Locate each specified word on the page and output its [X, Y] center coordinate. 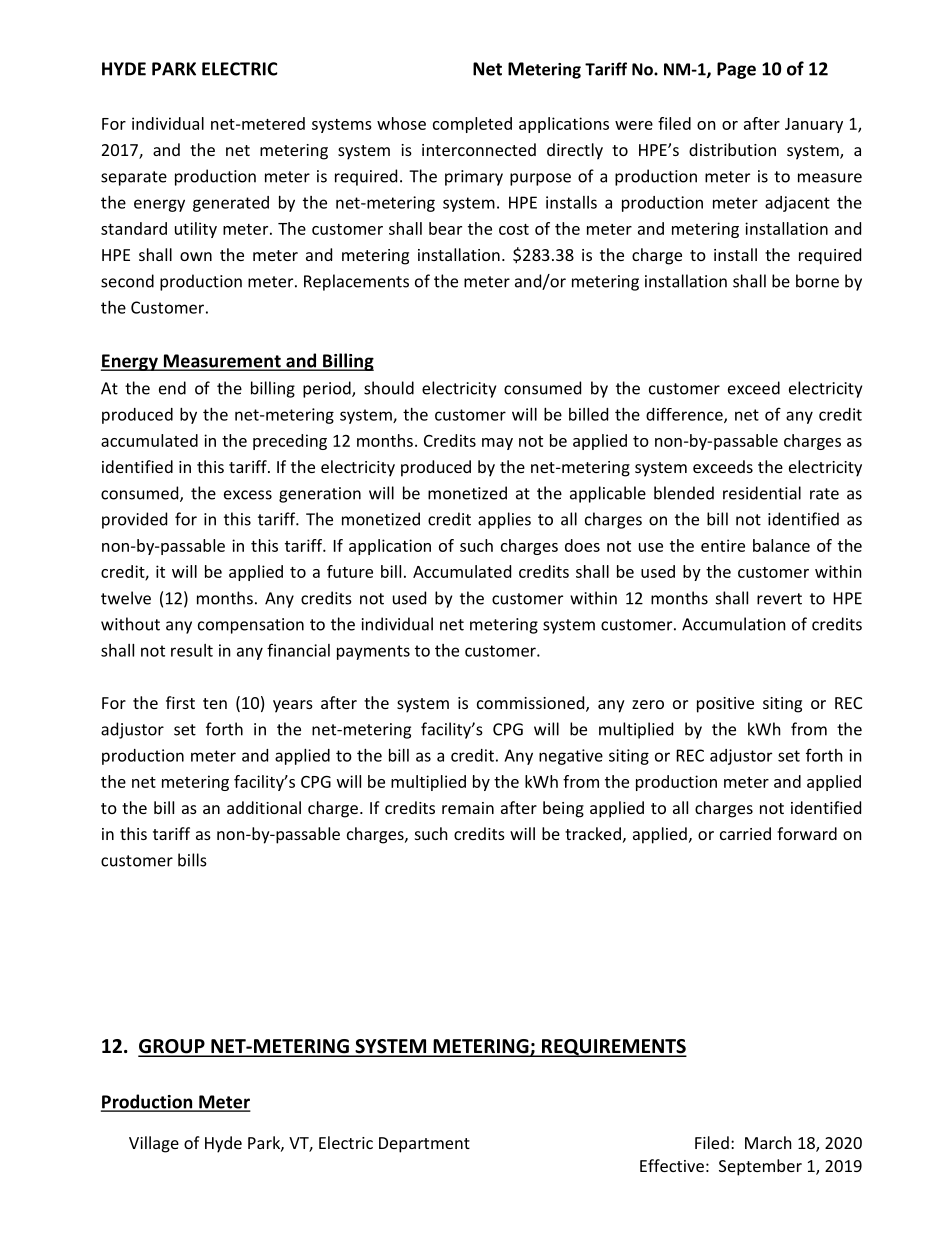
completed [472, 125]
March [768, 1142]
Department [424, 1145]
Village [154, 1144]
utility [196, 230]
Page [736, 70]
